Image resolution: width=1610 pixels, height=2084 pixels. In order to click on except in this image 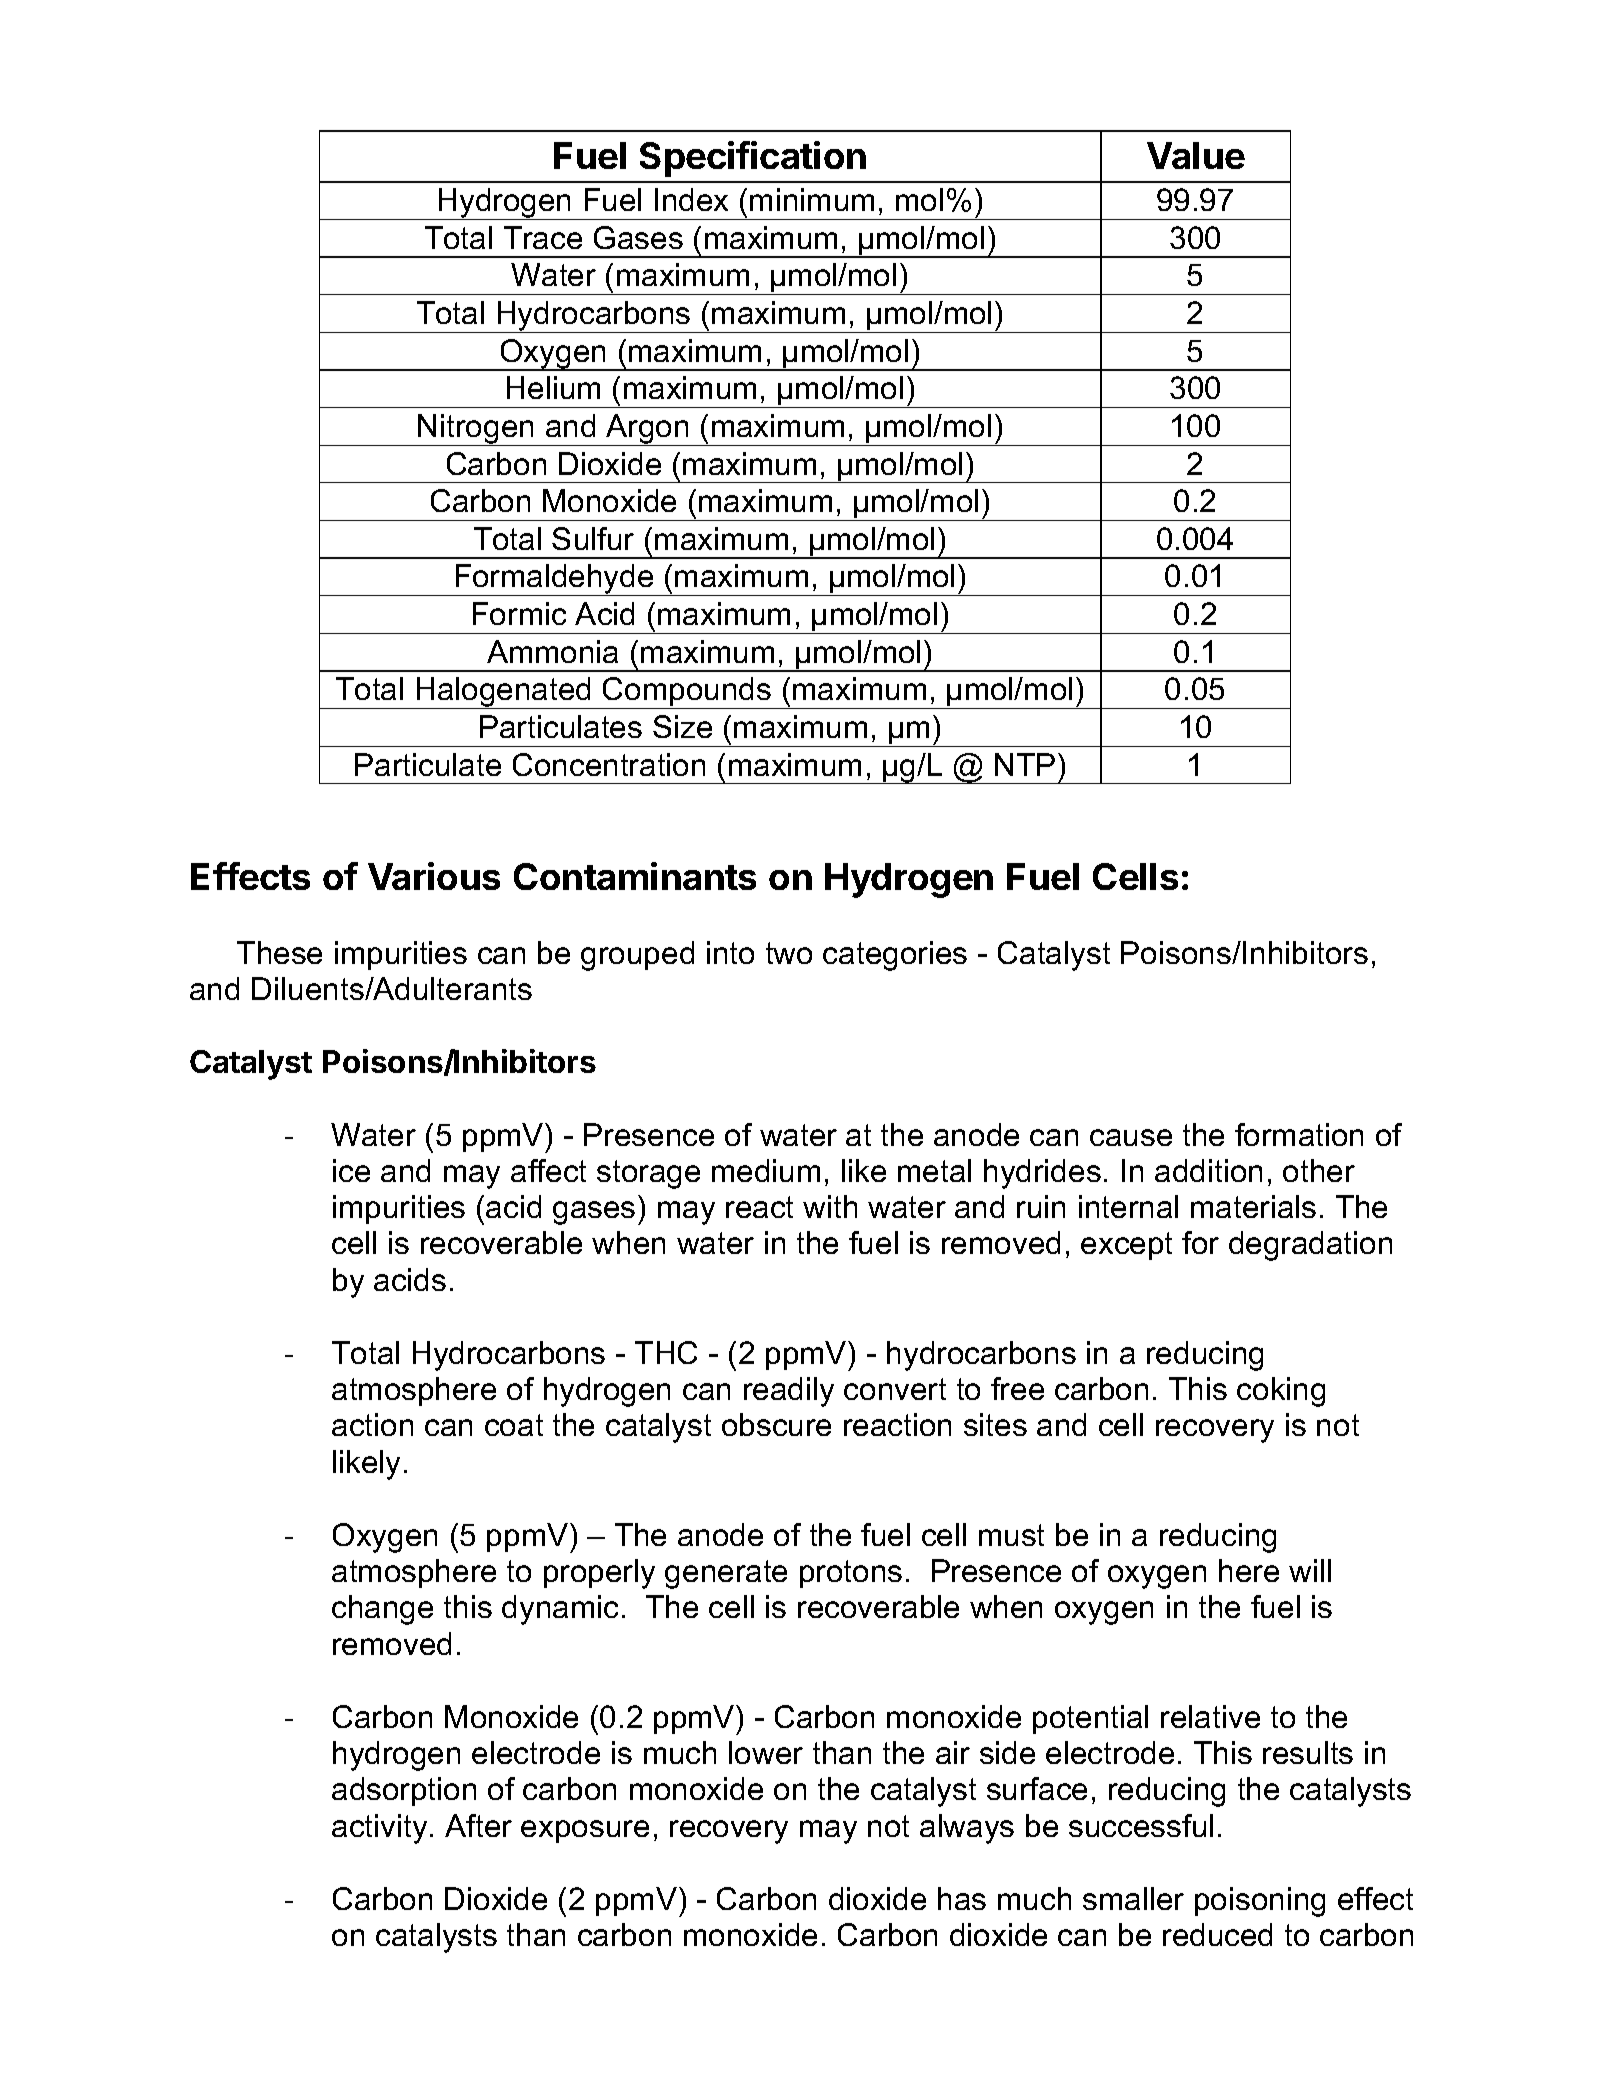, I will do `click(1126, 1246)`.
